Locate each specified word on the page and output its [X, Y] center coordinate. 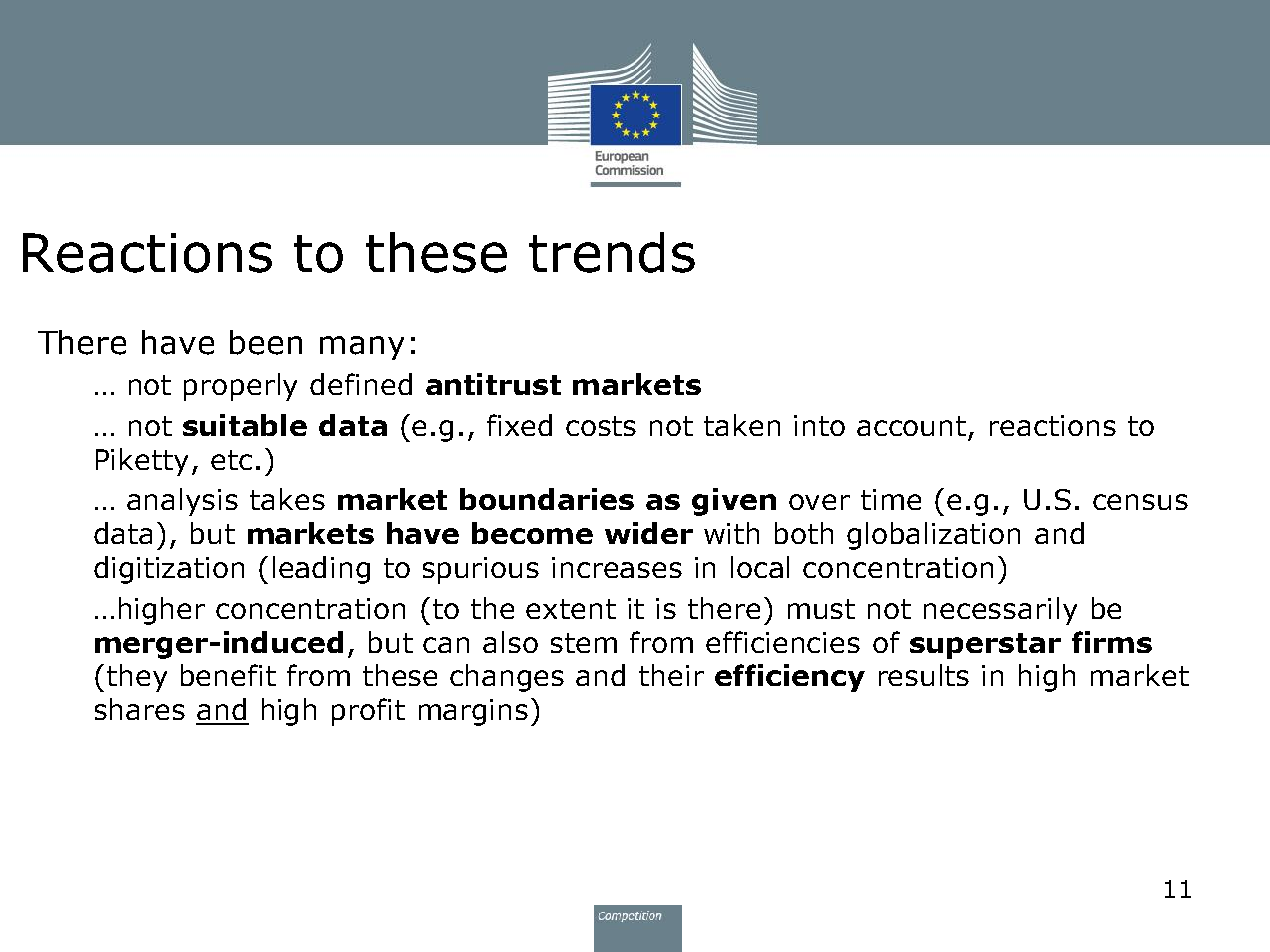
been [266, 342]
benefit [228, 675]
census [1140, 502]
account [911, 426]
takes [287, 499]
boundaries [547, 499]
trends [612, 252]
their [671, 675]
